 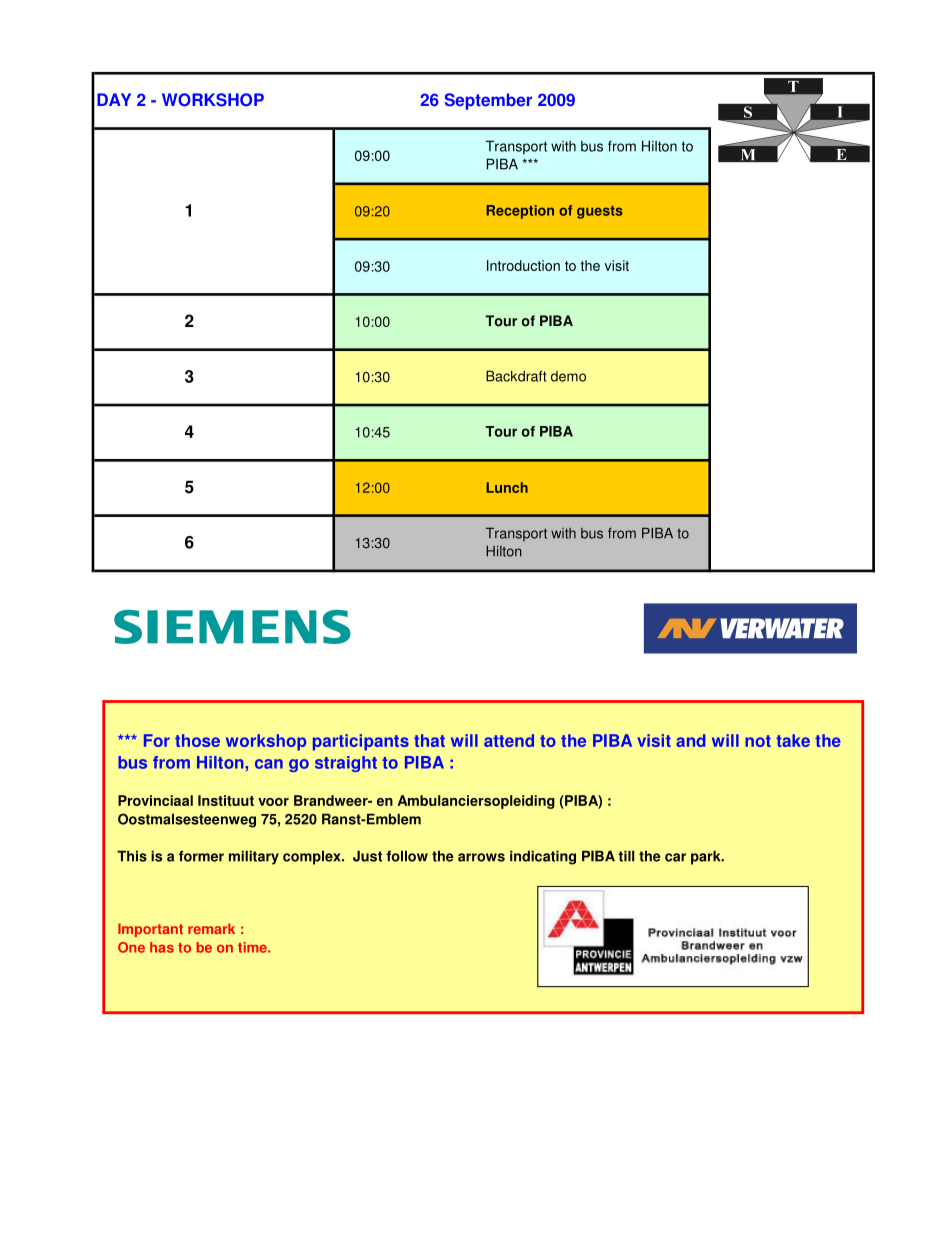 What do you see at coordinates (600, 212) in the screenshot?
I see `guests` at bounding box center [600, 212].
